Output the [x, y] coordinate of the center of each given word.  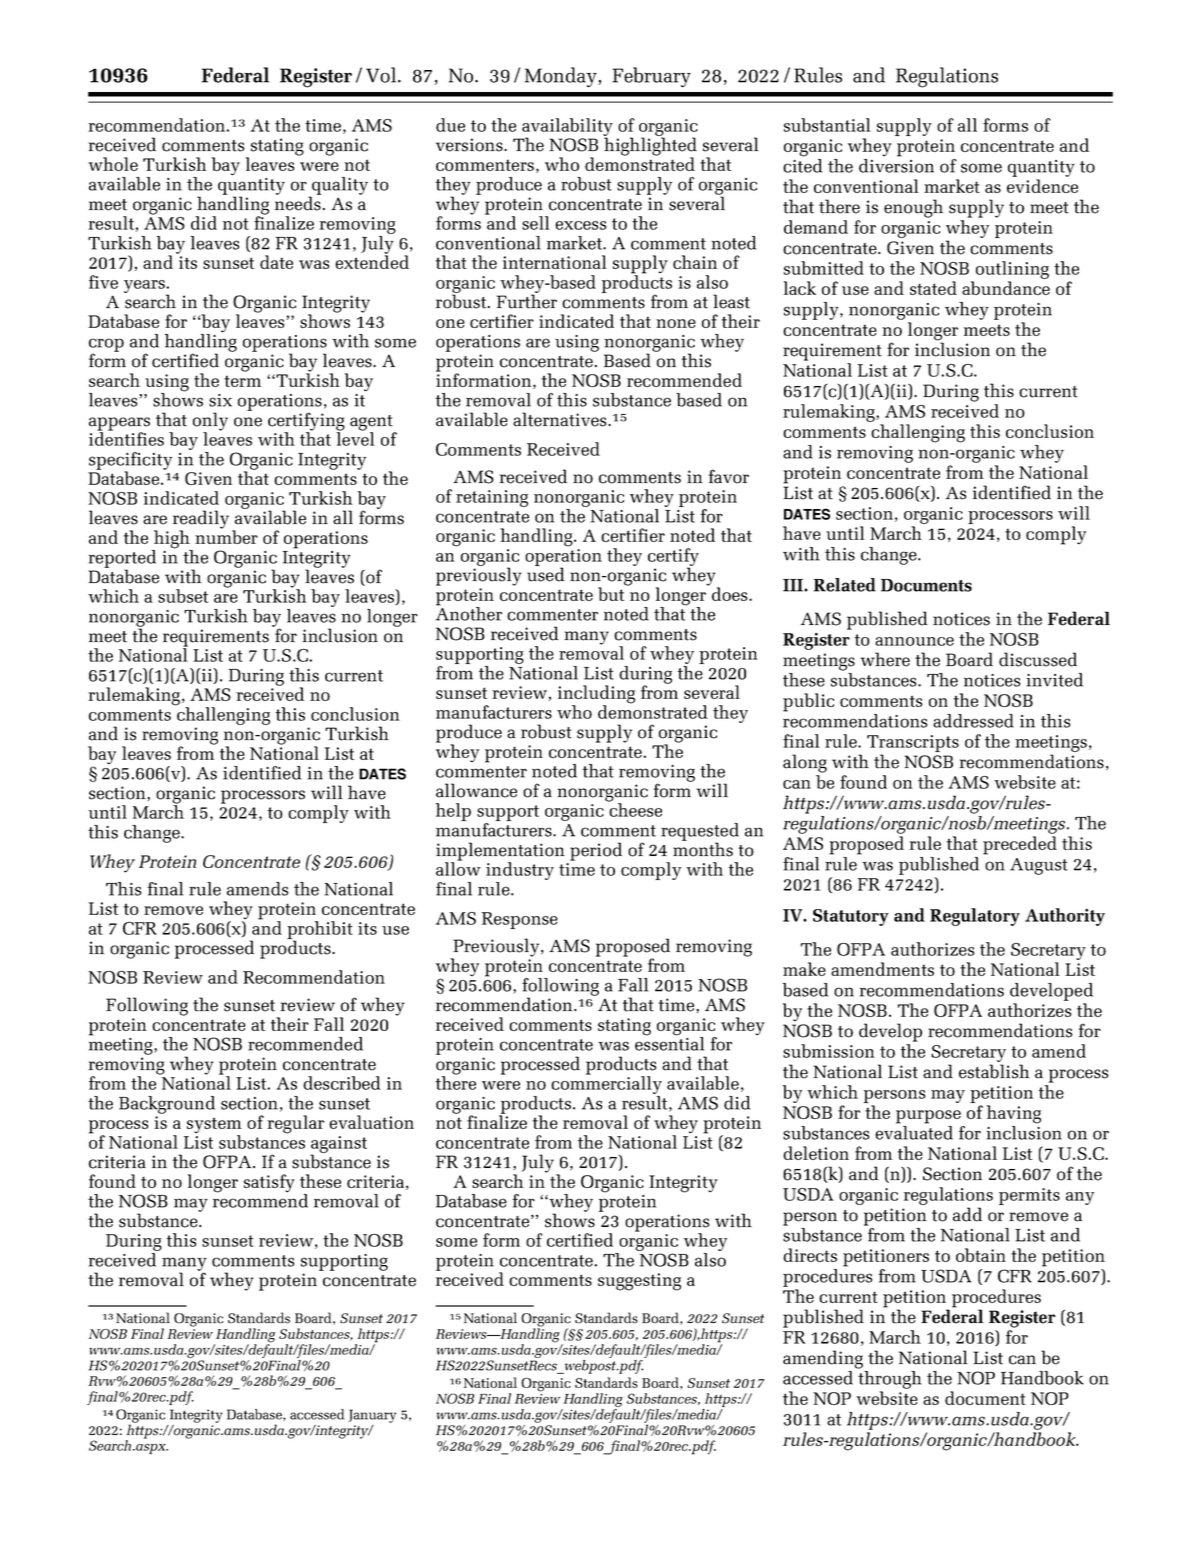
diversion [896, 166]
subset [183, 596]
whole [113, 164]
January [372, 1416]
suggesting [639, 1282]
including [596, 695]
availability [567, 128]
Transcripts [913, 745]
